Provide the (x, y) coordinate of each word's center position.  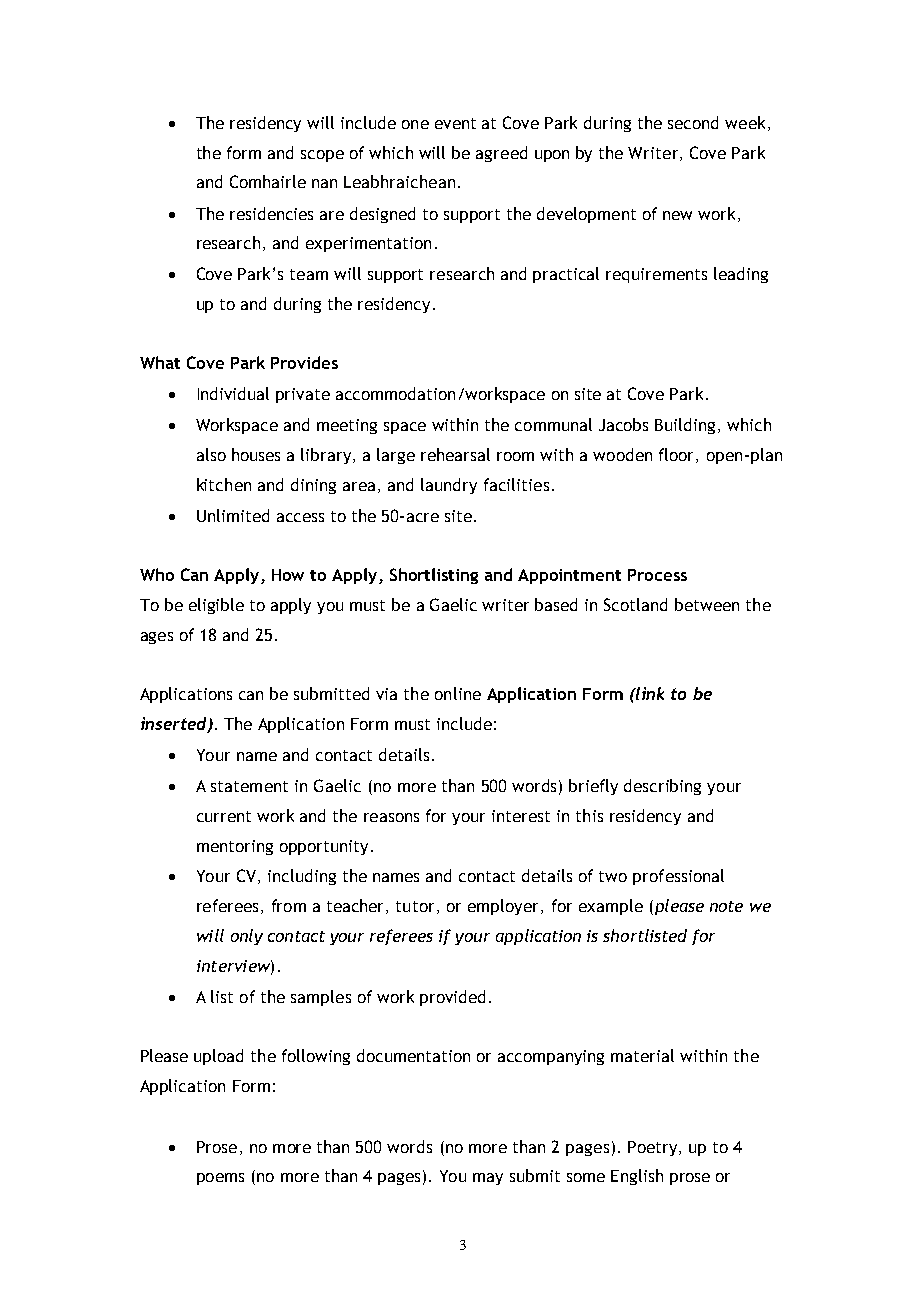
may (488, 1179)
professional (678, 877)
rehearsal (455, 454)
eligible (216, 606)
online (458, 693)
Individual (233, 393)
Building (685, 426)
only (247, 937)
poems (220, 1179)
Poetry (652, 1148)
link (649, 693)
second (693, 122)
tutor (417, 907)
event (455, 123)
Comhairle (268, 181)
